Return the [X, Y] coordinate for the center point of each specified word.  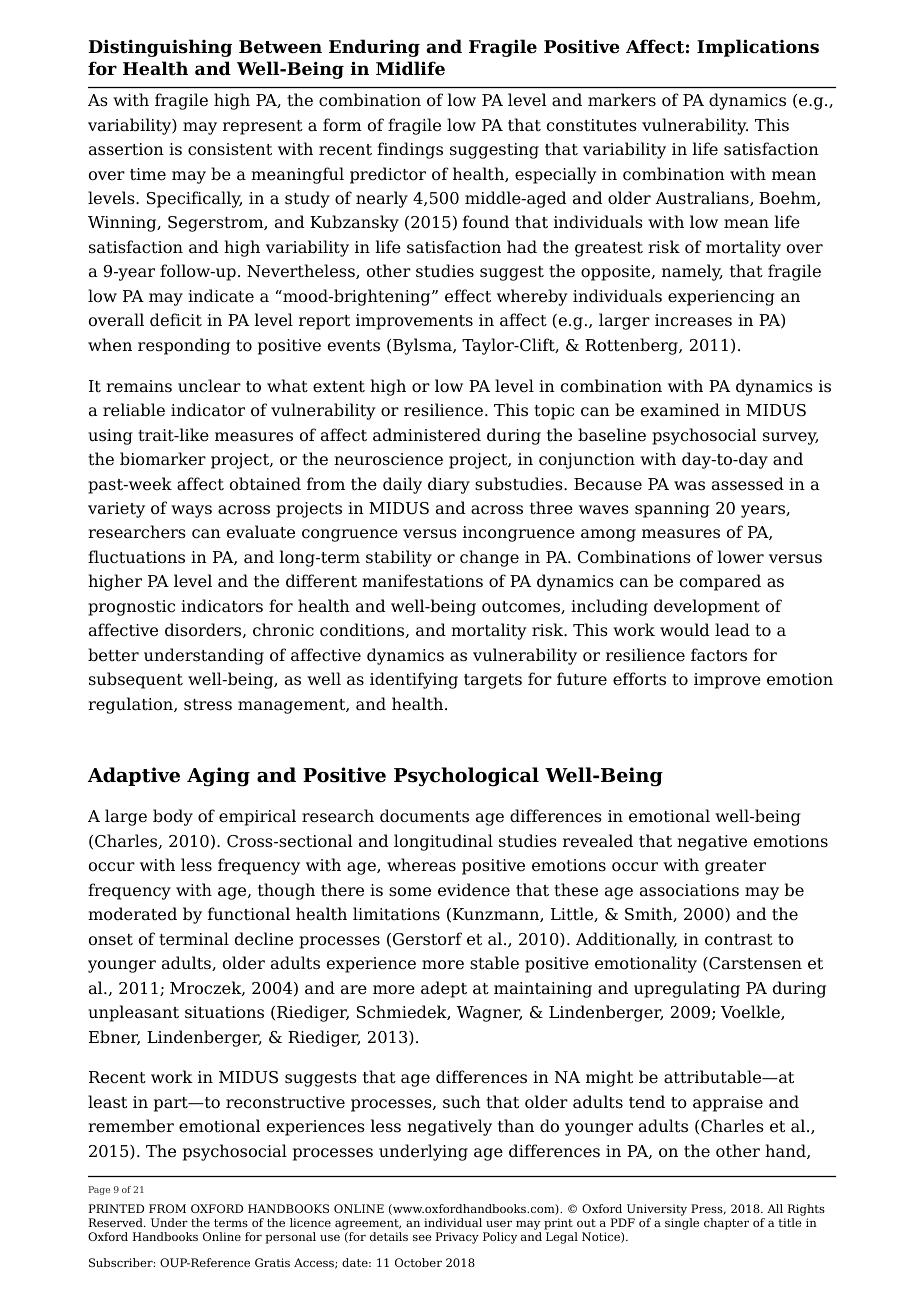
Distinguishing [160, 48]
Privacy [457, 1238]
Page [99, 1190]
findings [410, 150]
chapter [726, 1224]
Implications [758, 48]
